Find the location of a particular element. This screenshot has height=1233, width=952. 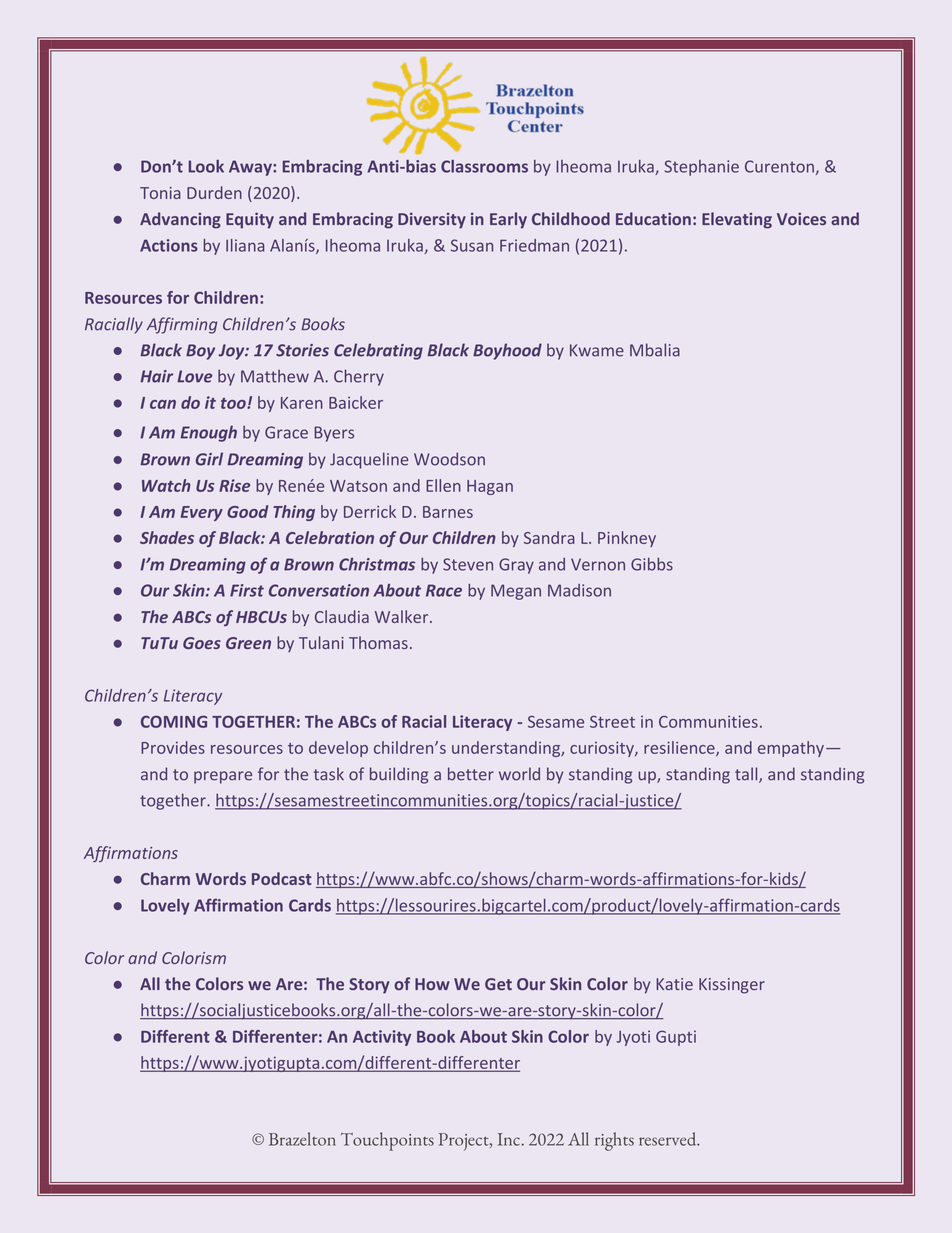

Elevating is located at coordinates (737, 220).
